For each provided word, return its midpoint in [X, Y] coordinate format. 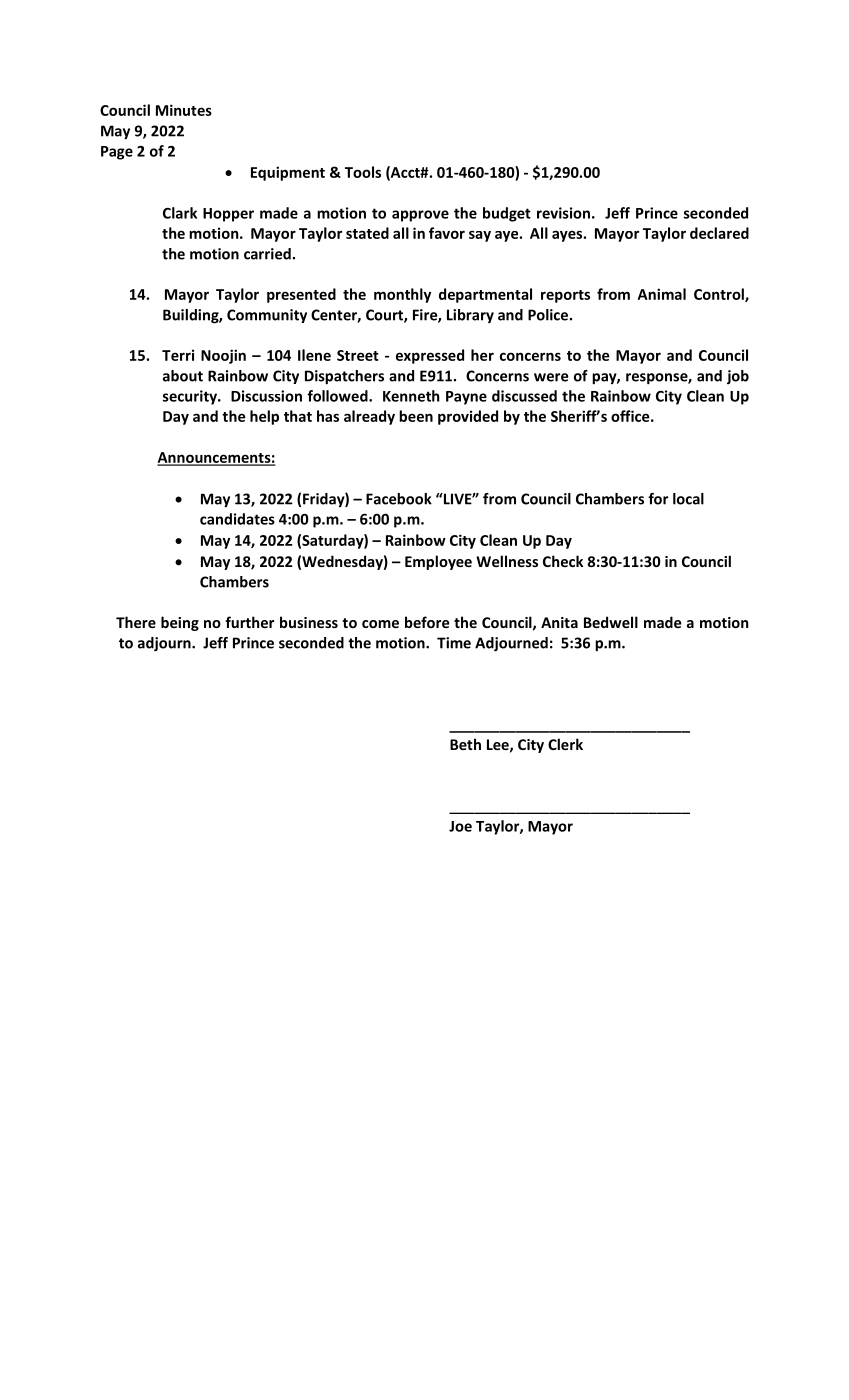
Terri [178, 355]
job [738, 377]
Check [563, 561]
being [180, 623]
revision [563, 213]
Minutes [184, 110]
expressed [430, 356]
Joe [460, 826]
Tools [363, 172]
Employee [438, 562]
